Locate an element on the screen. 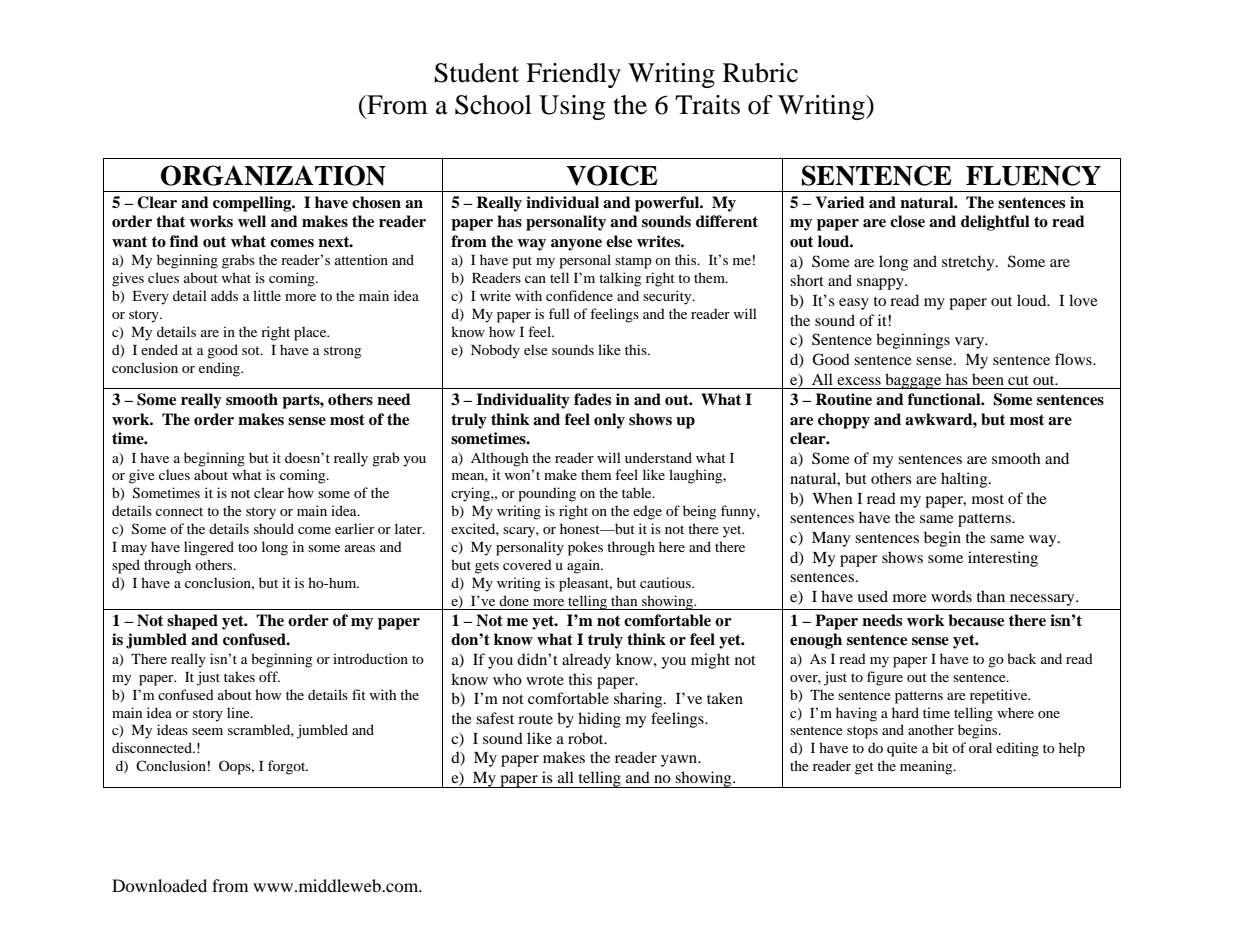 The image size is (1233, 952). Using is located at coordinates (572, 107).
